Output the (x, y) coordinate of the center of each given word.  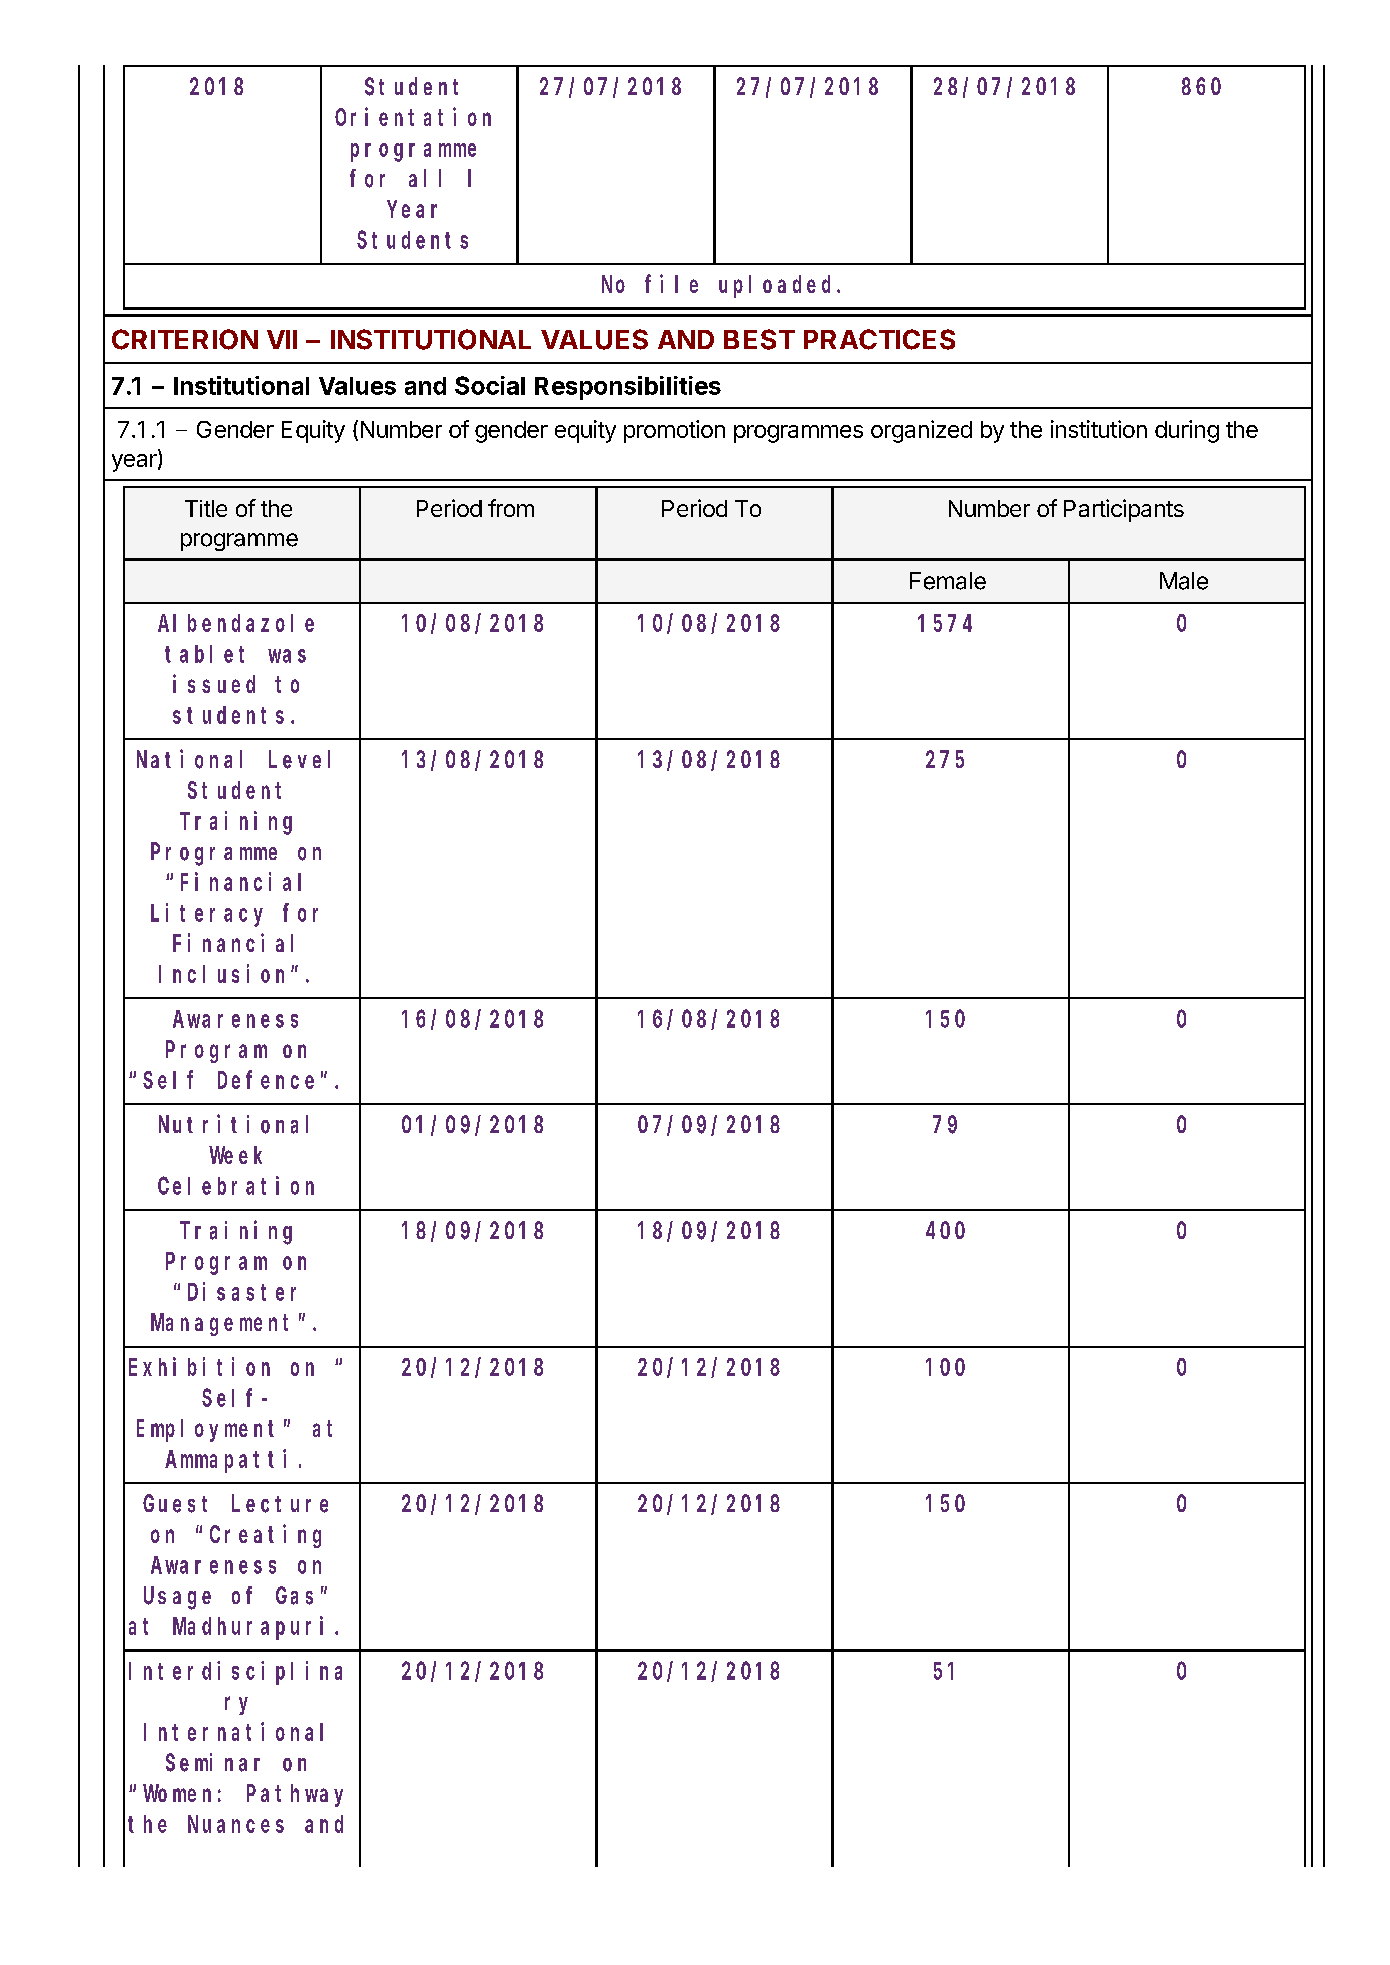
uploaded (778, 286)
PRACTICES (879, 339)
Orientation (413, 116)
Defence (266, 1080)
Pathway (295, 1795)
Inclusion (225, 973)
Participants (1124, 510)
